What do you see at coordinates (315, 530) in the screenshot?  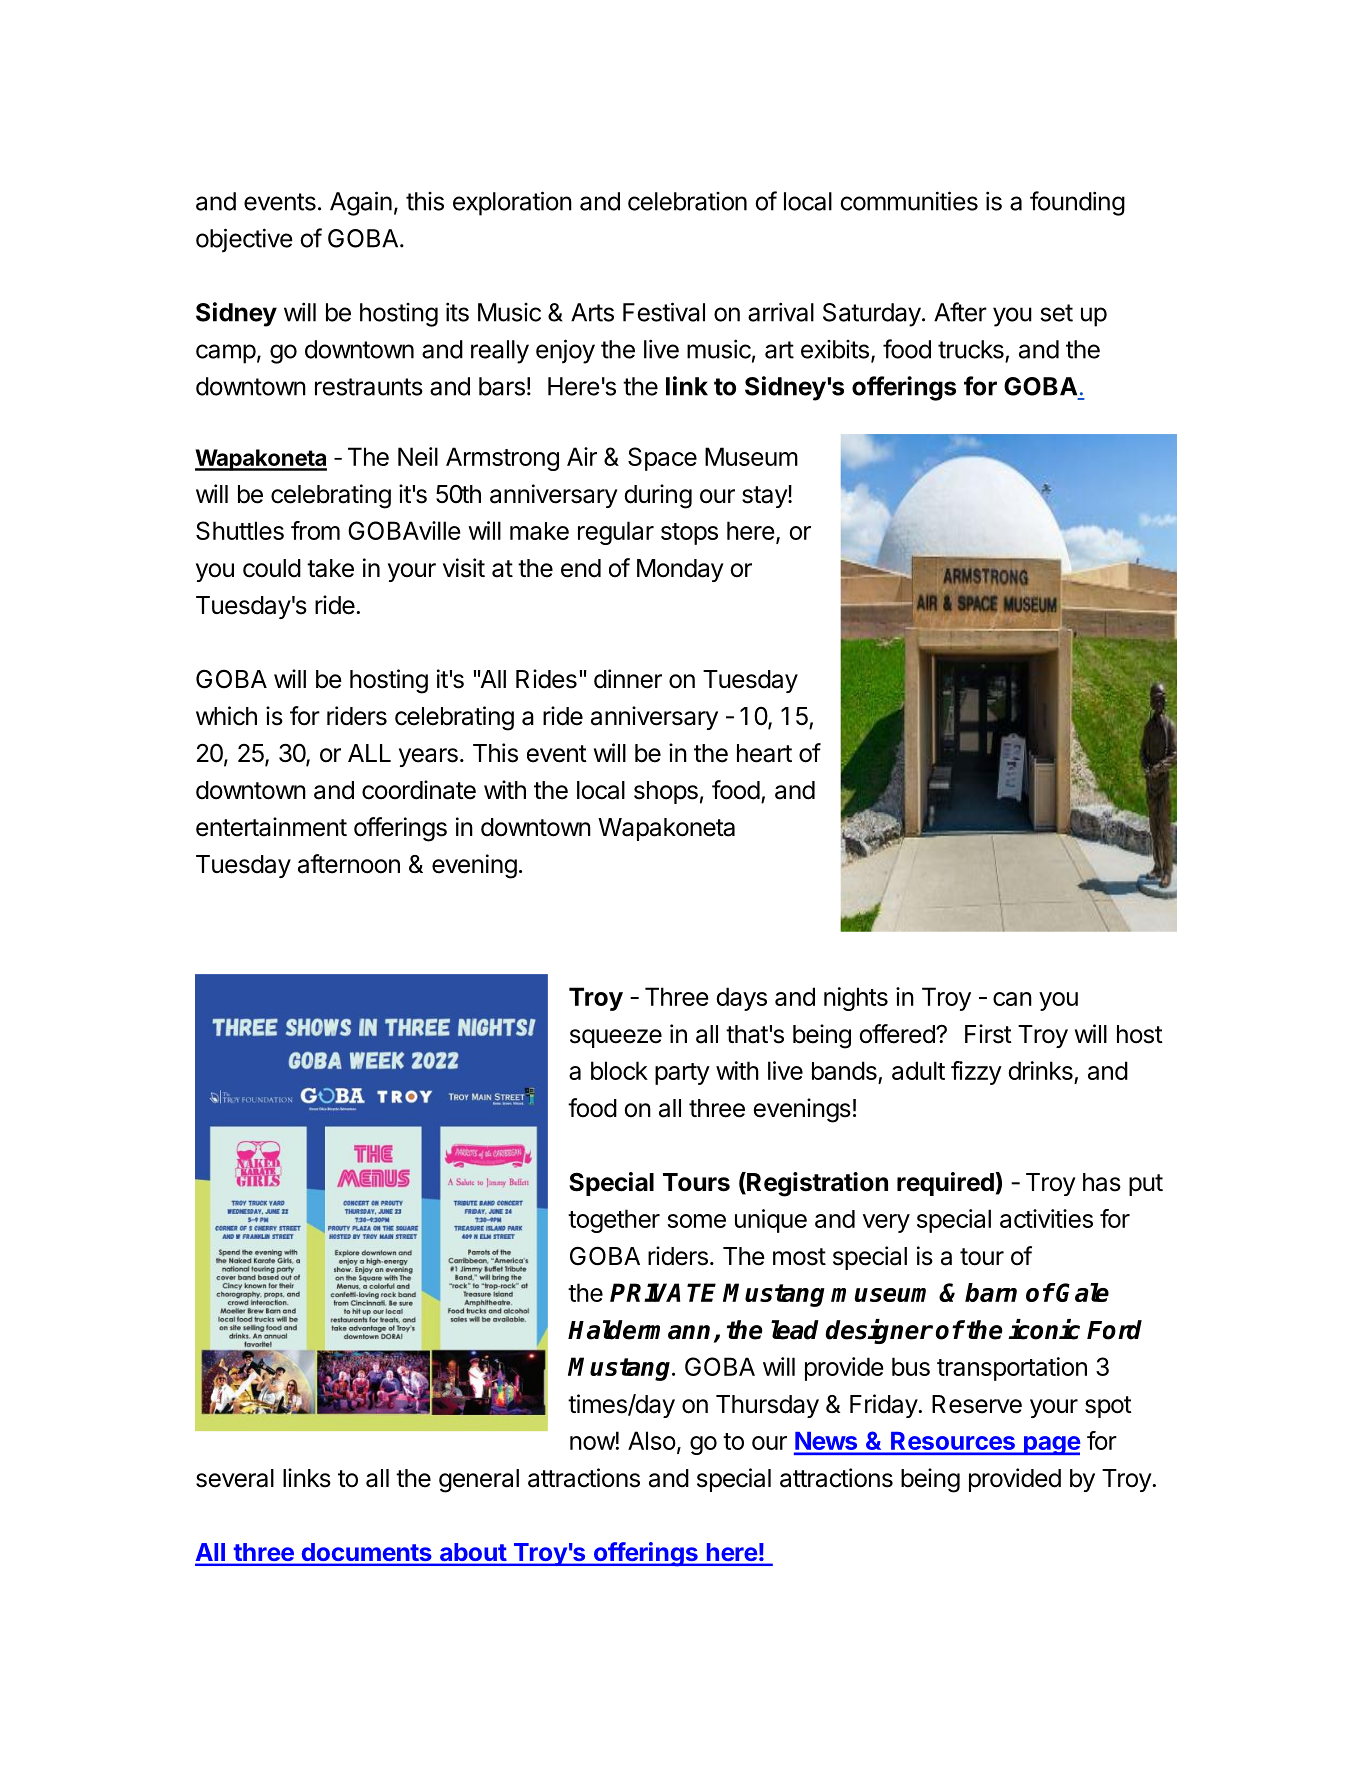 I see `from` at bounding box center [315, 530].
